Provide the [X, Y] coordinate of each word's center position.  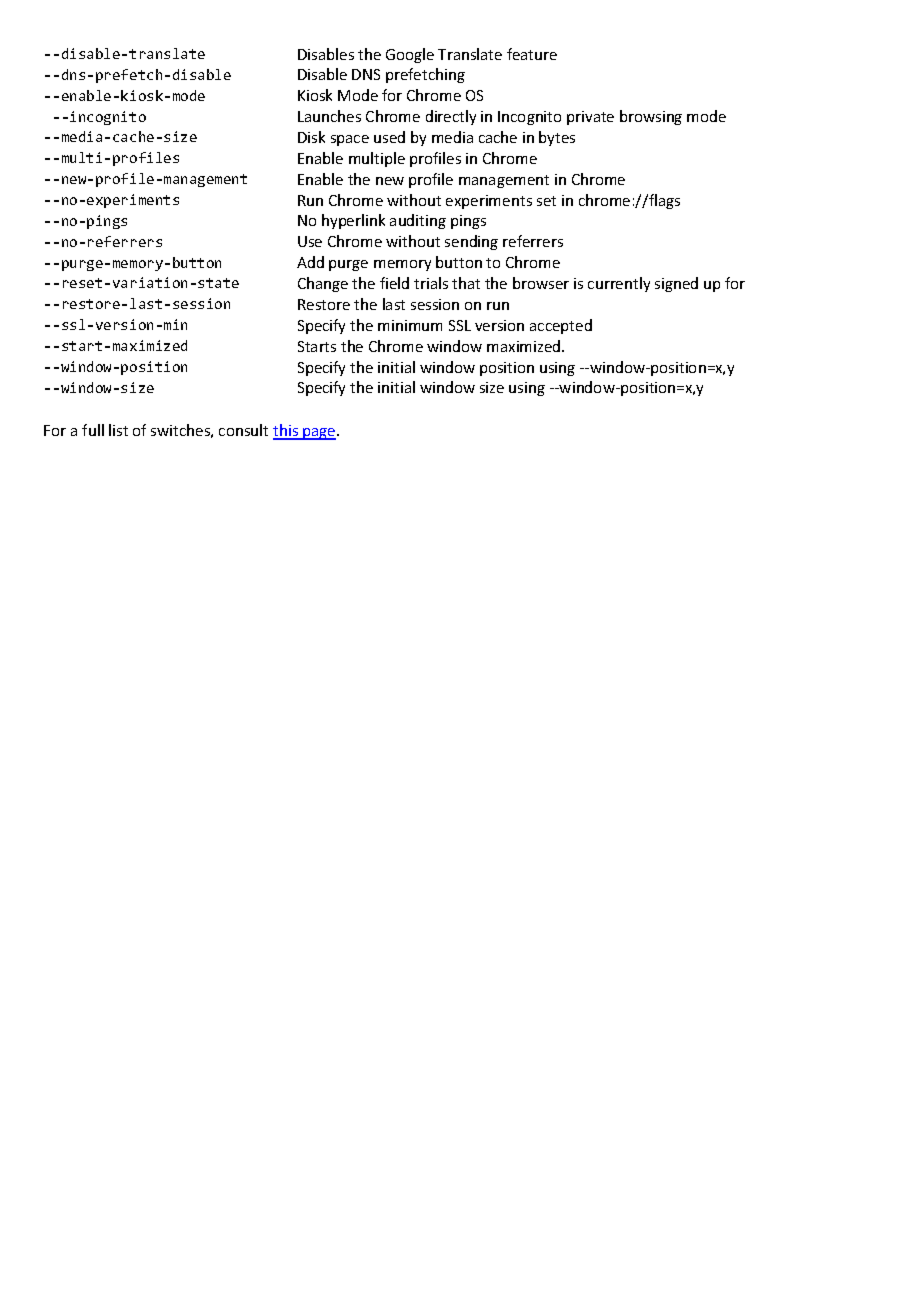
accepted [561, 326]
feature [532, 54]
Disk [311, 137]
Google [410, 55]
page [319, 434]
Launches [329, 116]
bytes [557, 138]
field [394, 283]
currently [619, 284]
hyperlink [353, 221]
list [118, 430]
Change [323, 284]
